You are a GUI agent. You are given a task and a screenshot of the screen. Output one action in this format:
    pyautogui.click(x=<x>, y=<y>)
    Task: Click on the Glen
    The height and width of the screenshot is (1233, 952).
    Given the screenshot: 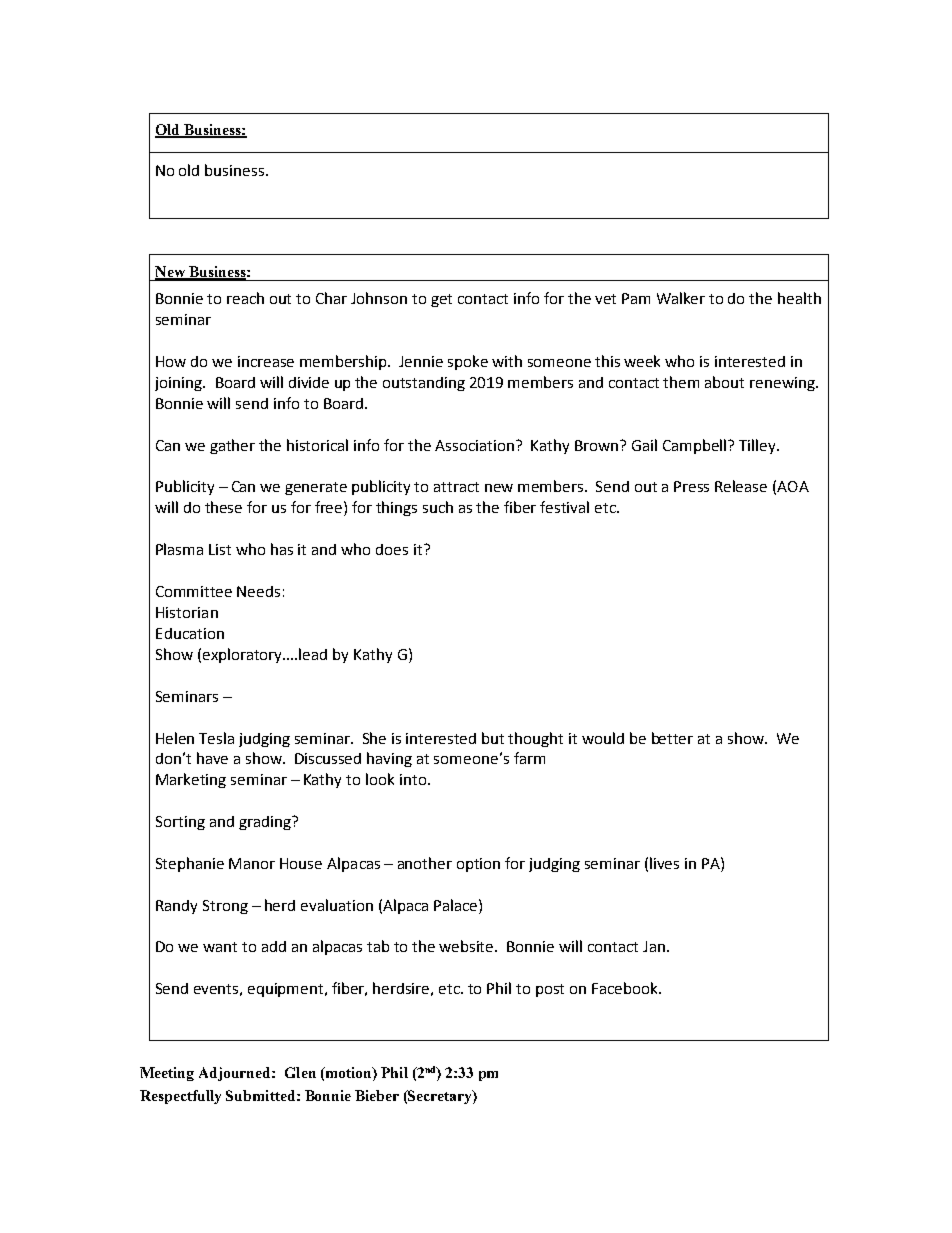 What is the action you would take?
    pyautogui.click(x=300, y=1072)
